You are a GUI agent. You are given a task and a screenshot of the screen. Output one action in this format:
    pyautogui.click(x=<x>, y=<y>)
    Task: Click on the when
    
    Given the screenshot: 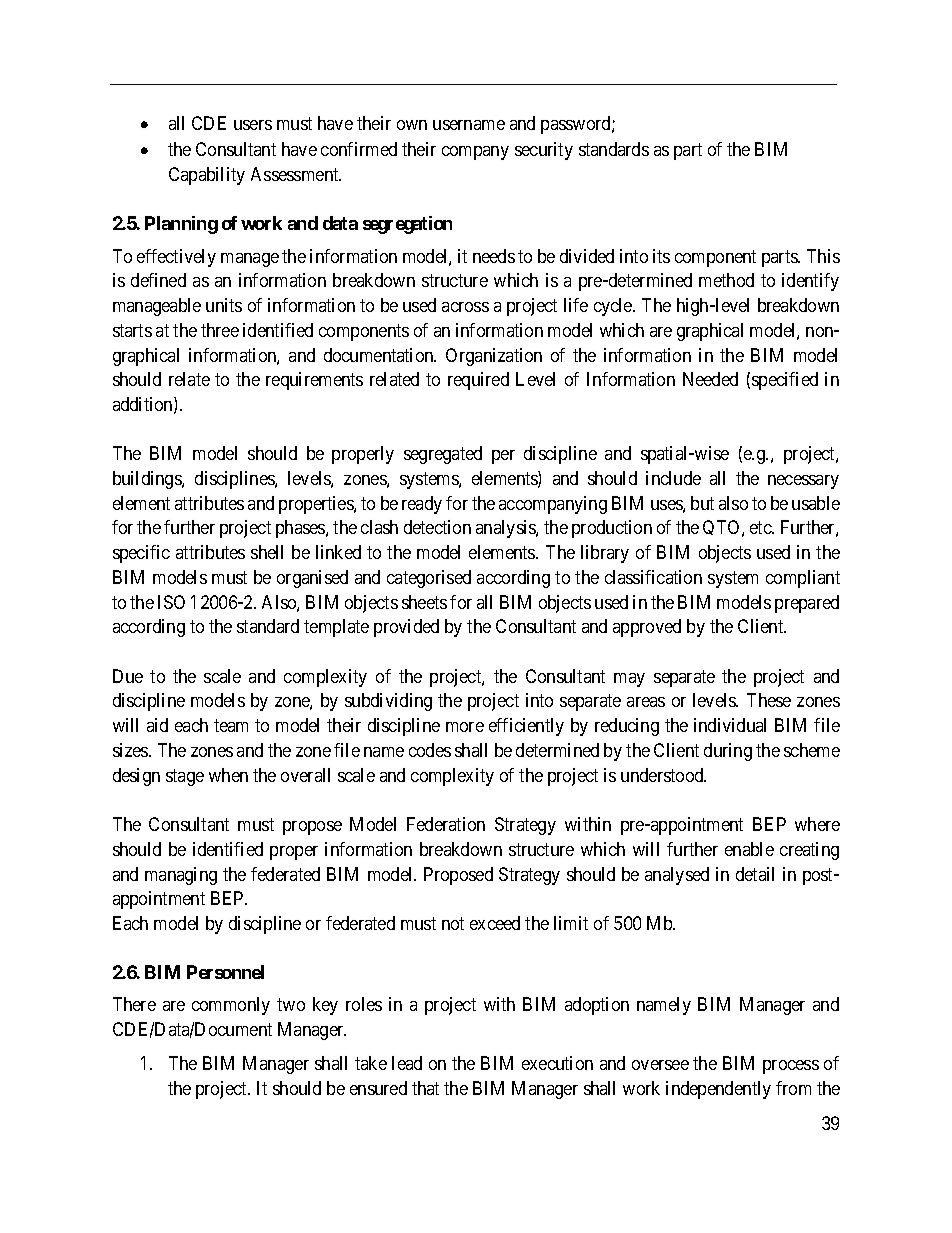 What is the action you would take?
    pyautogui.click(x=228, y=775)
